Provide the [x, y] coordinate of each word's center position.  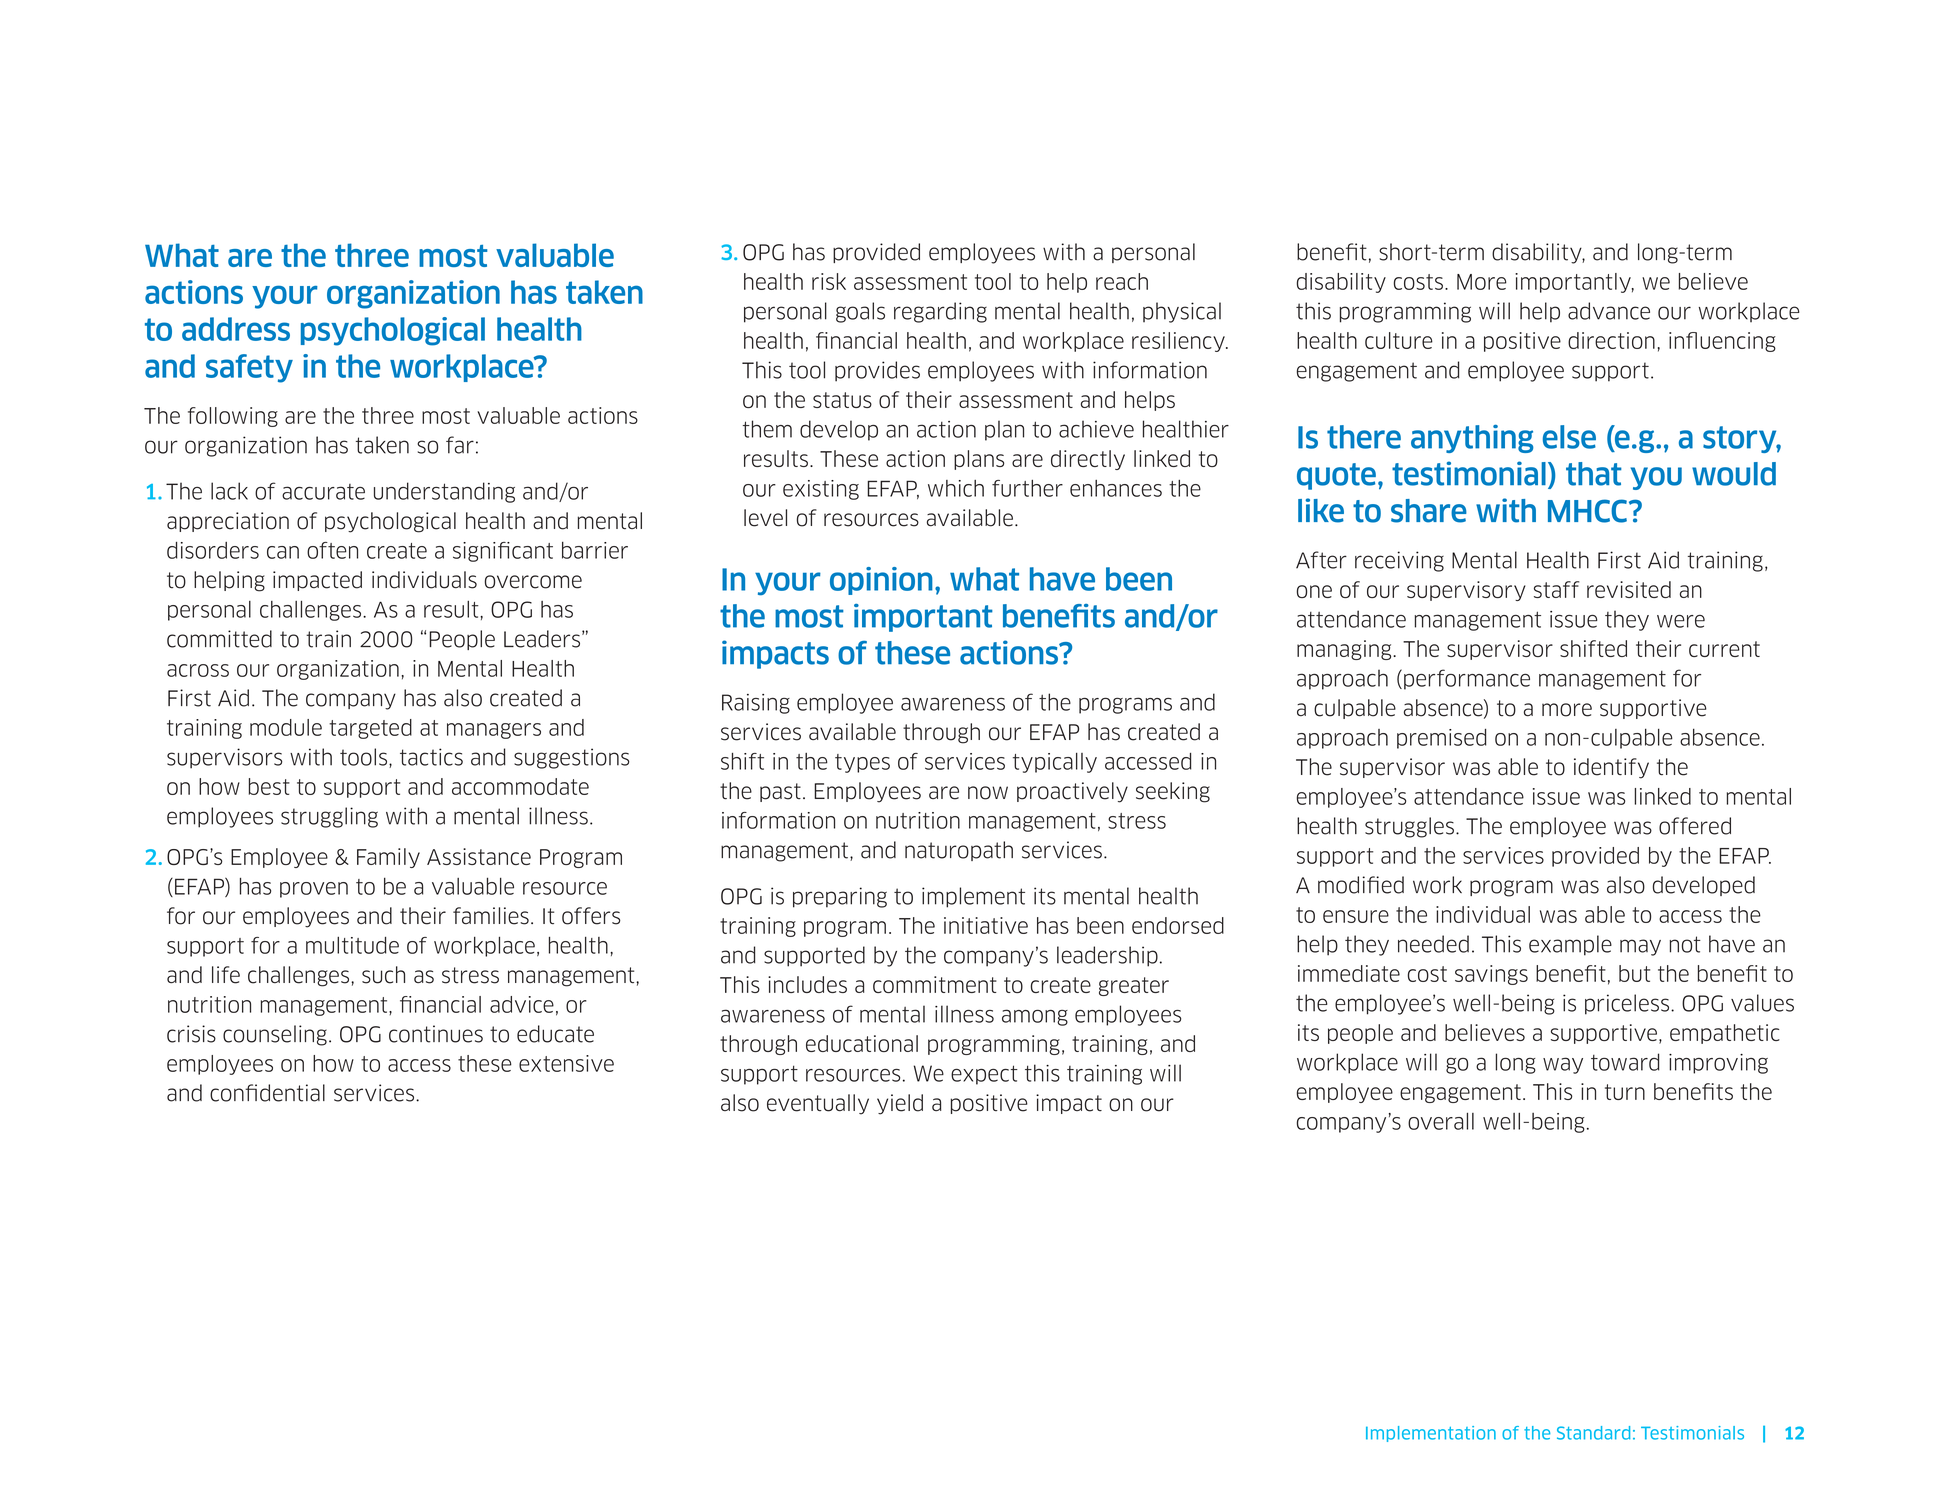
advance [1609, 311]
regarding [940, 312]
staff [1556, 589]
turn [1625, 1092]
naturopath [959, 851]
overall [1441, 1121]
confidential [267, 1093]
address [236, 329]
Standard [1593, 1433]
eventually [818, 1104]
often [332, 550]
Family [388, 858]
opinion [881, 581]
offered [1695, 826]
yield [900, 1104]
